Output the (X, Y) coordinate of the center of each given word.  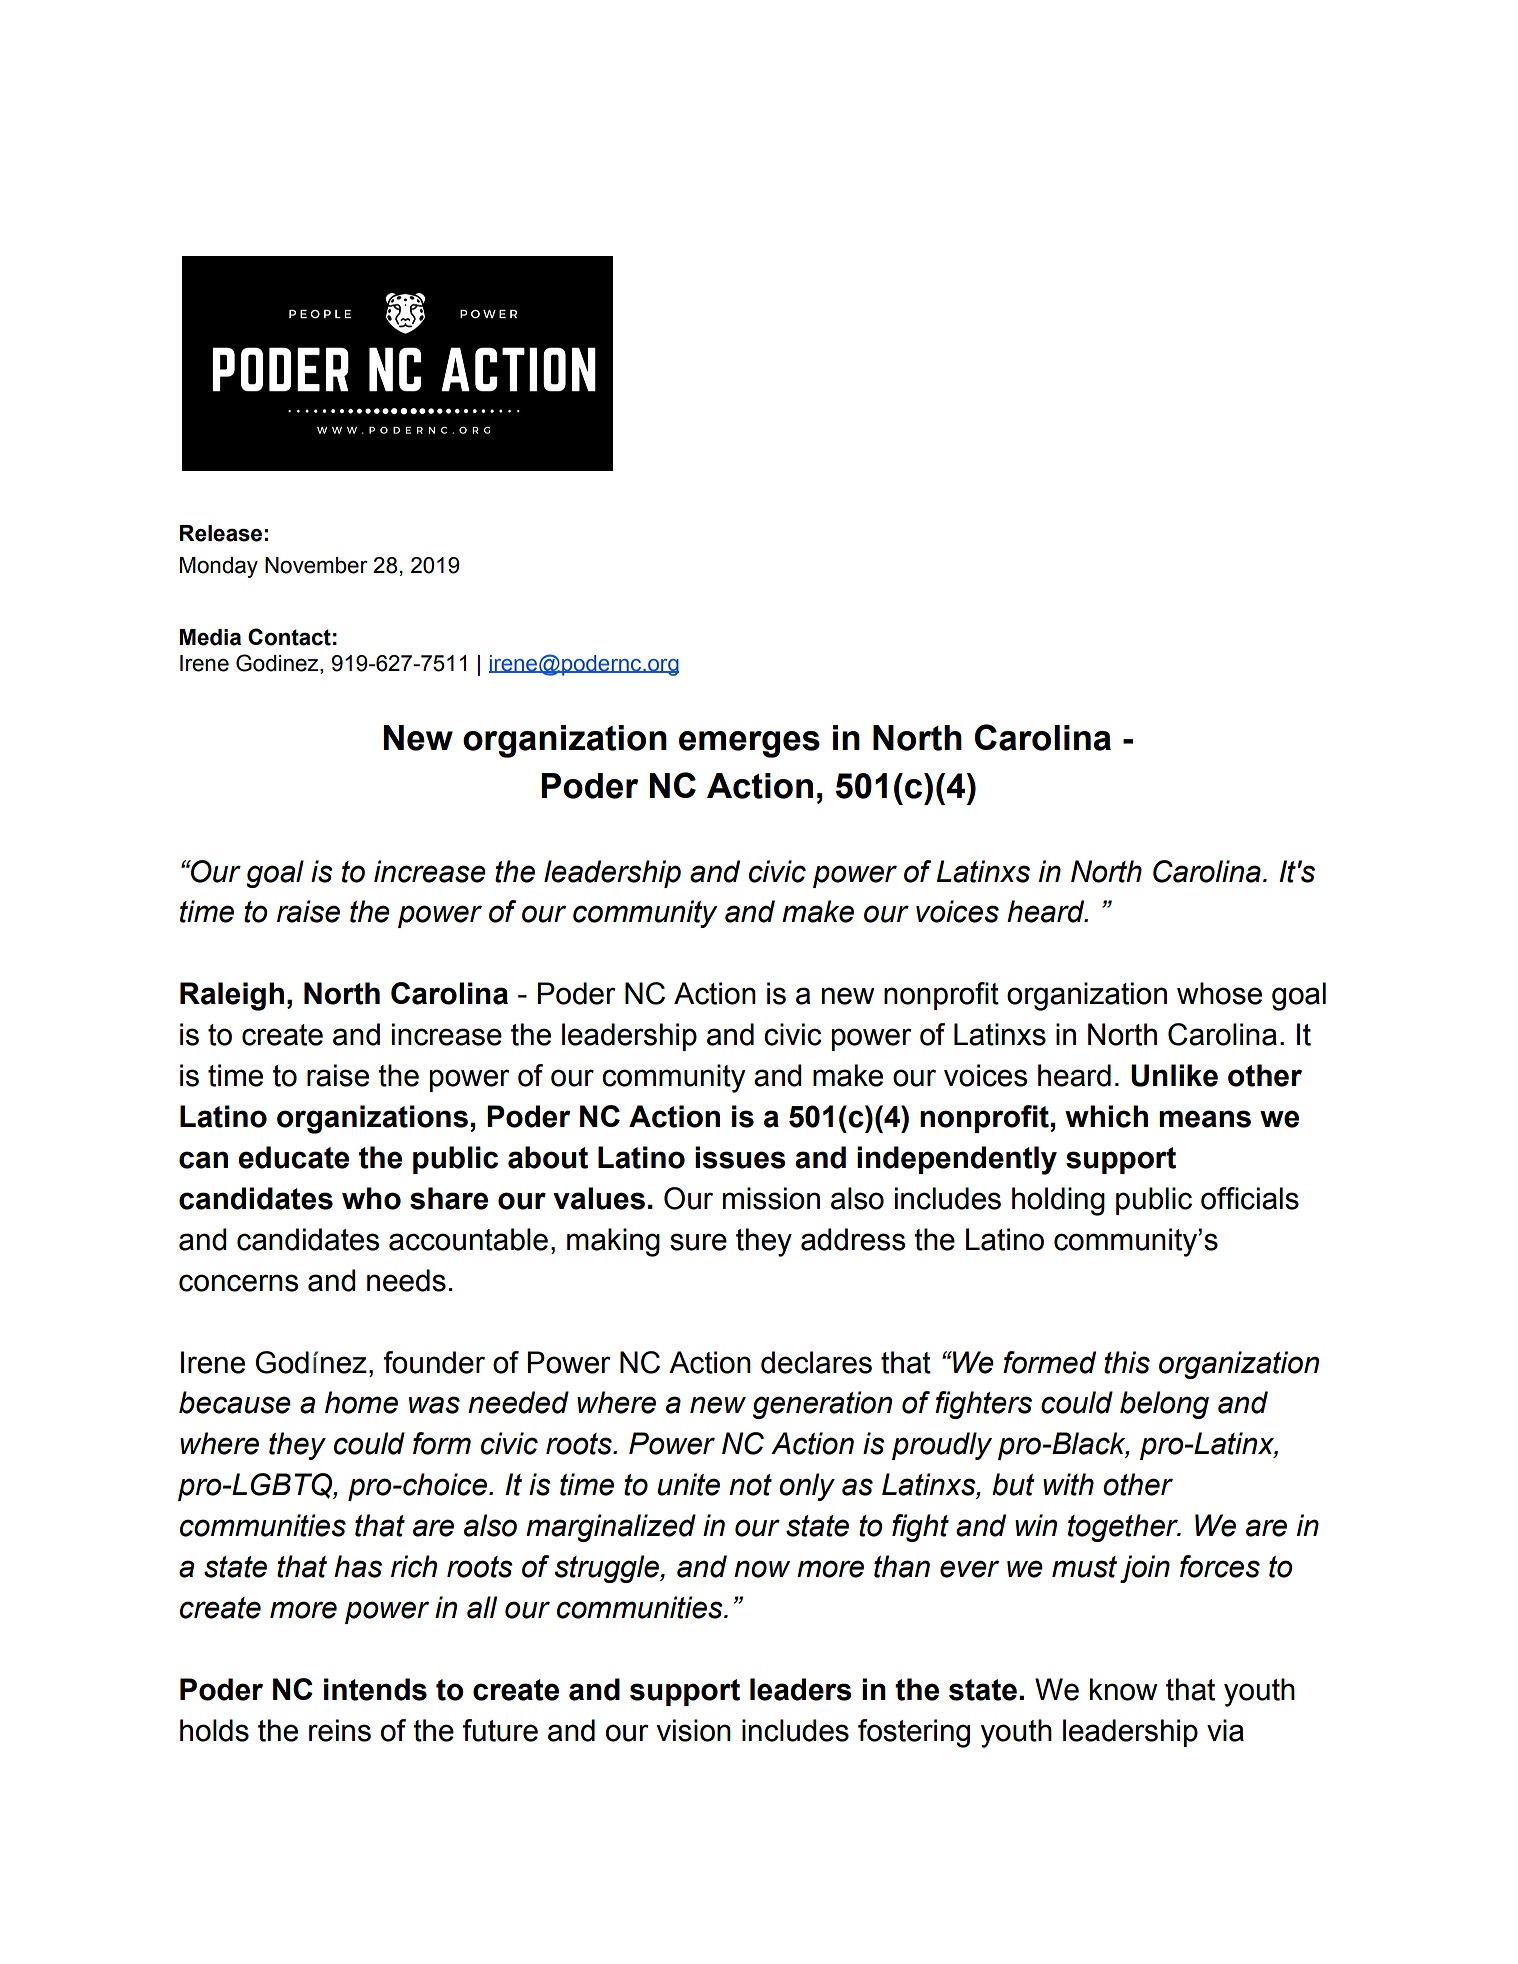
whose (1219, 993)
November (316, 565)
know (1124, 1689)
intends (375, 1689)
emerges (749, 744)
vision (693, 1730)
